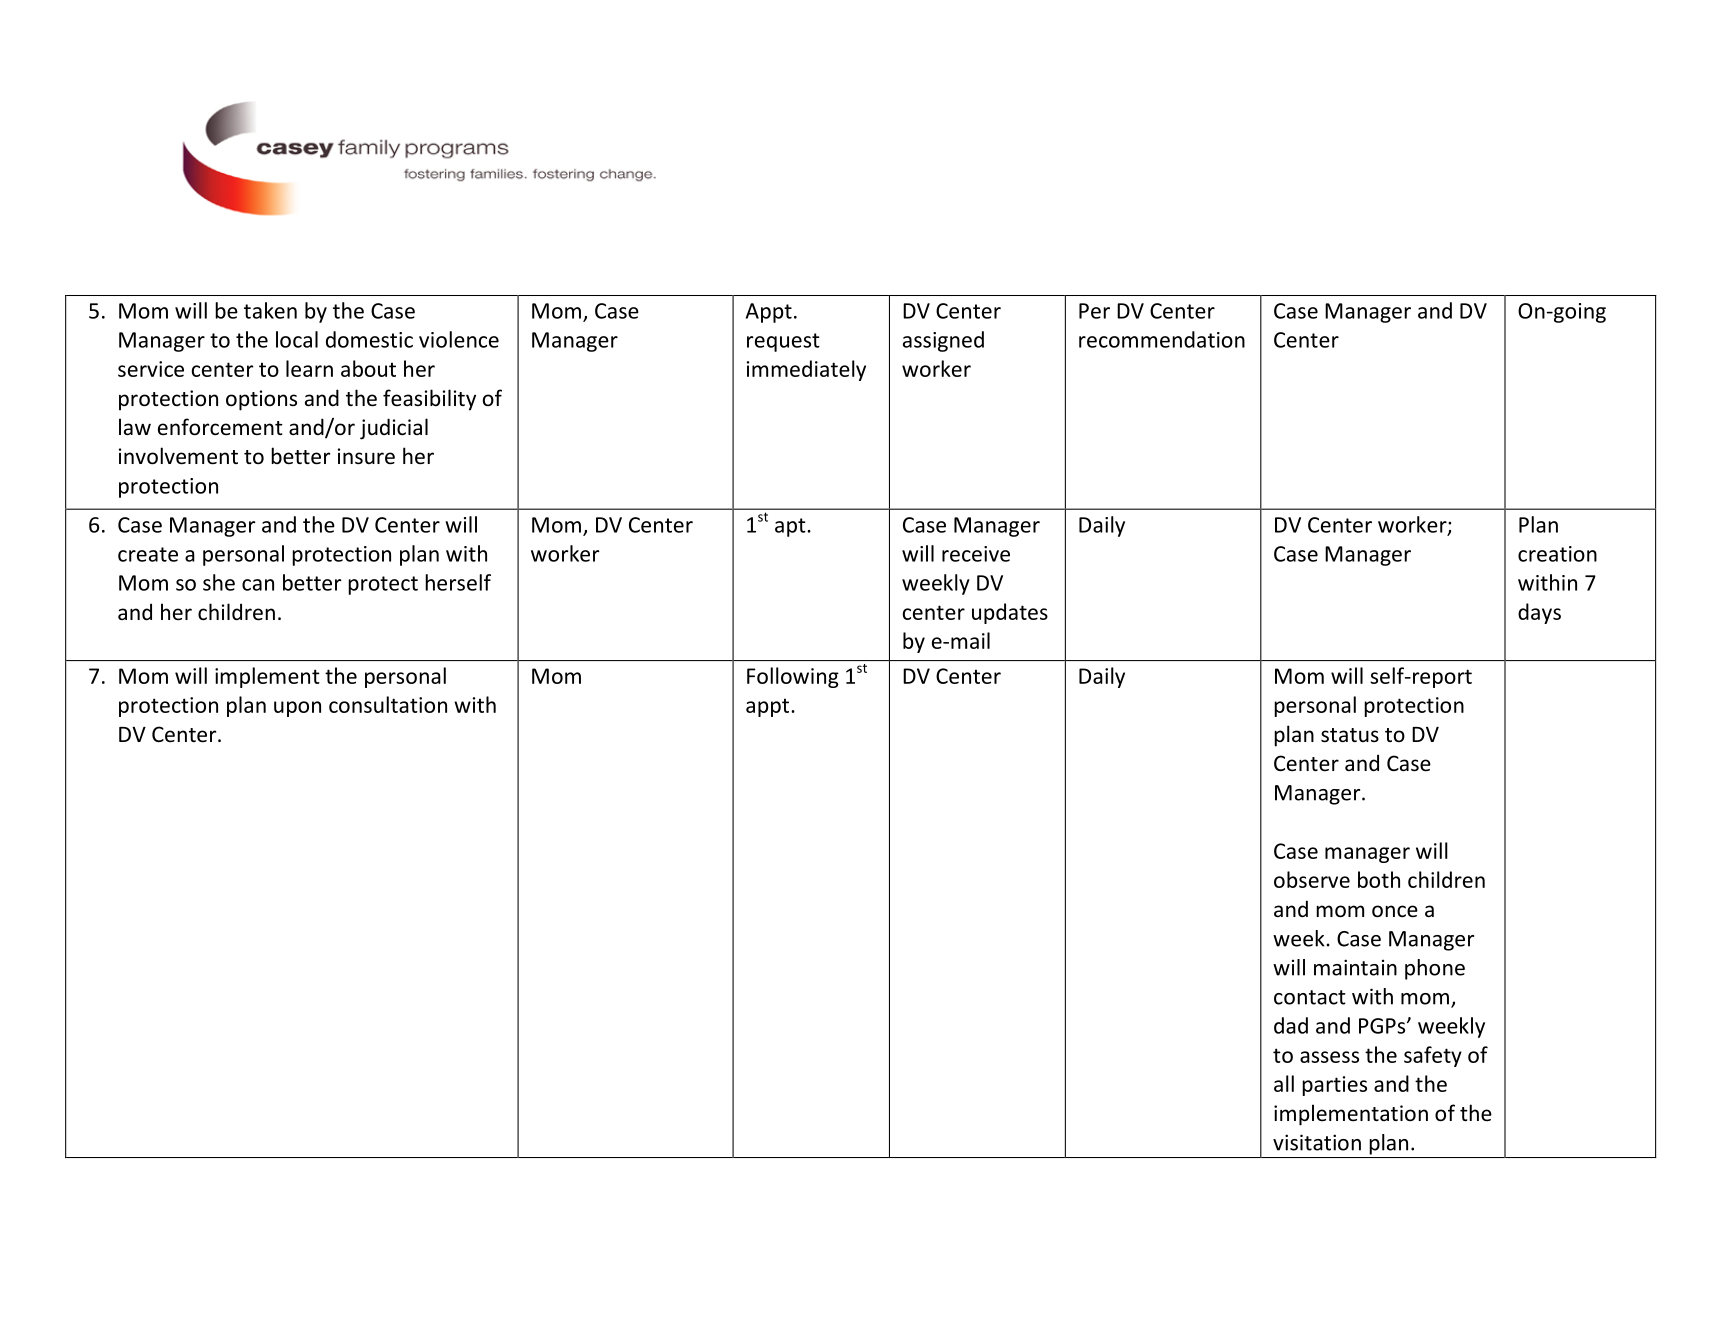 The image size is (1720, 1329). I want to click on apt, so click(791, 527).
